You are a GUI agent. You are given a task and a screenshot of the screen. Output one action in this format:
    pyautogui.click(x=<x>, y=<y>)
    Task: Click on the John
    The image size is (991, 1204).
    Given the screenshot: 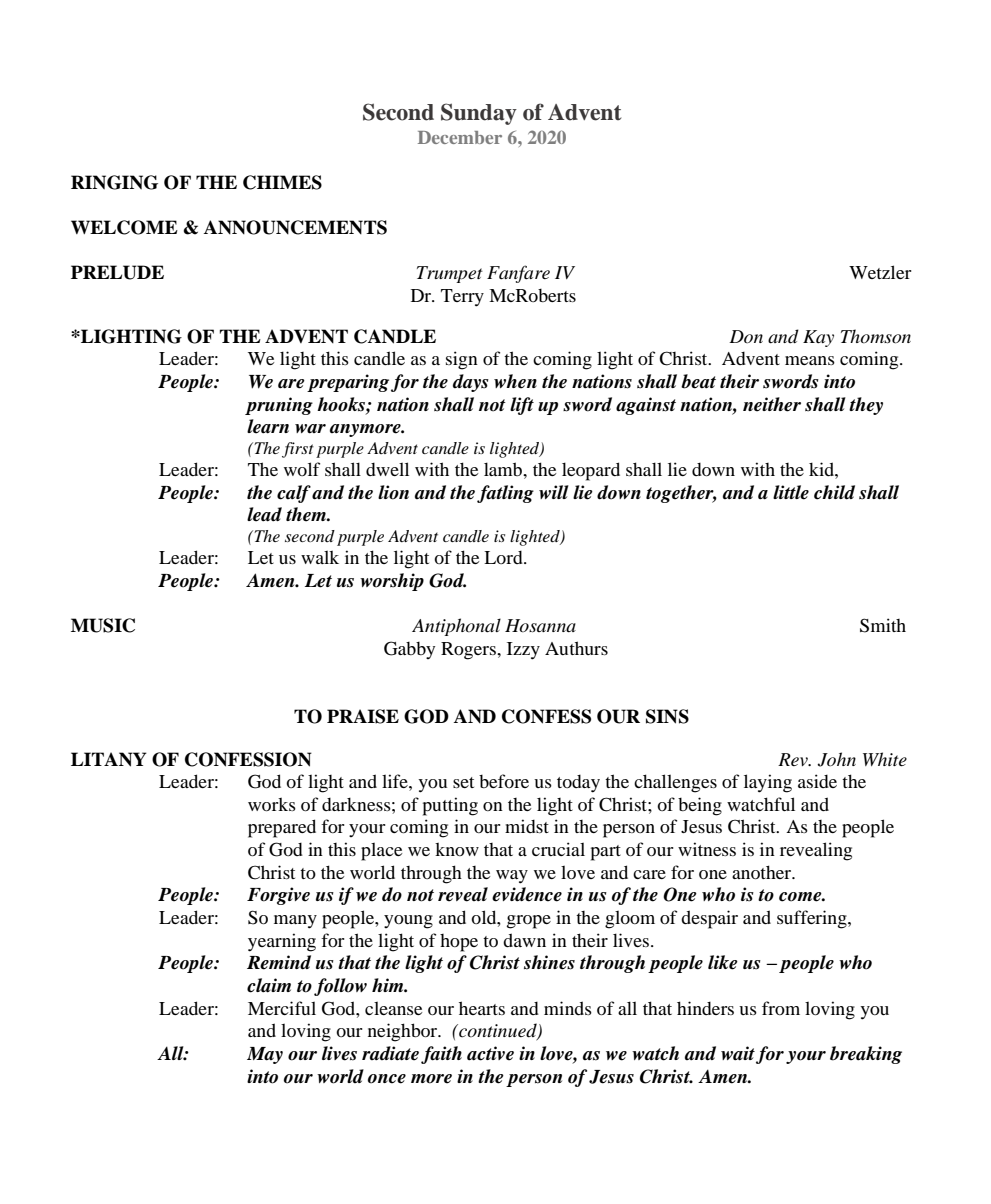 What is the action you would take?
    pyautogui.click(x=836, y=759)
